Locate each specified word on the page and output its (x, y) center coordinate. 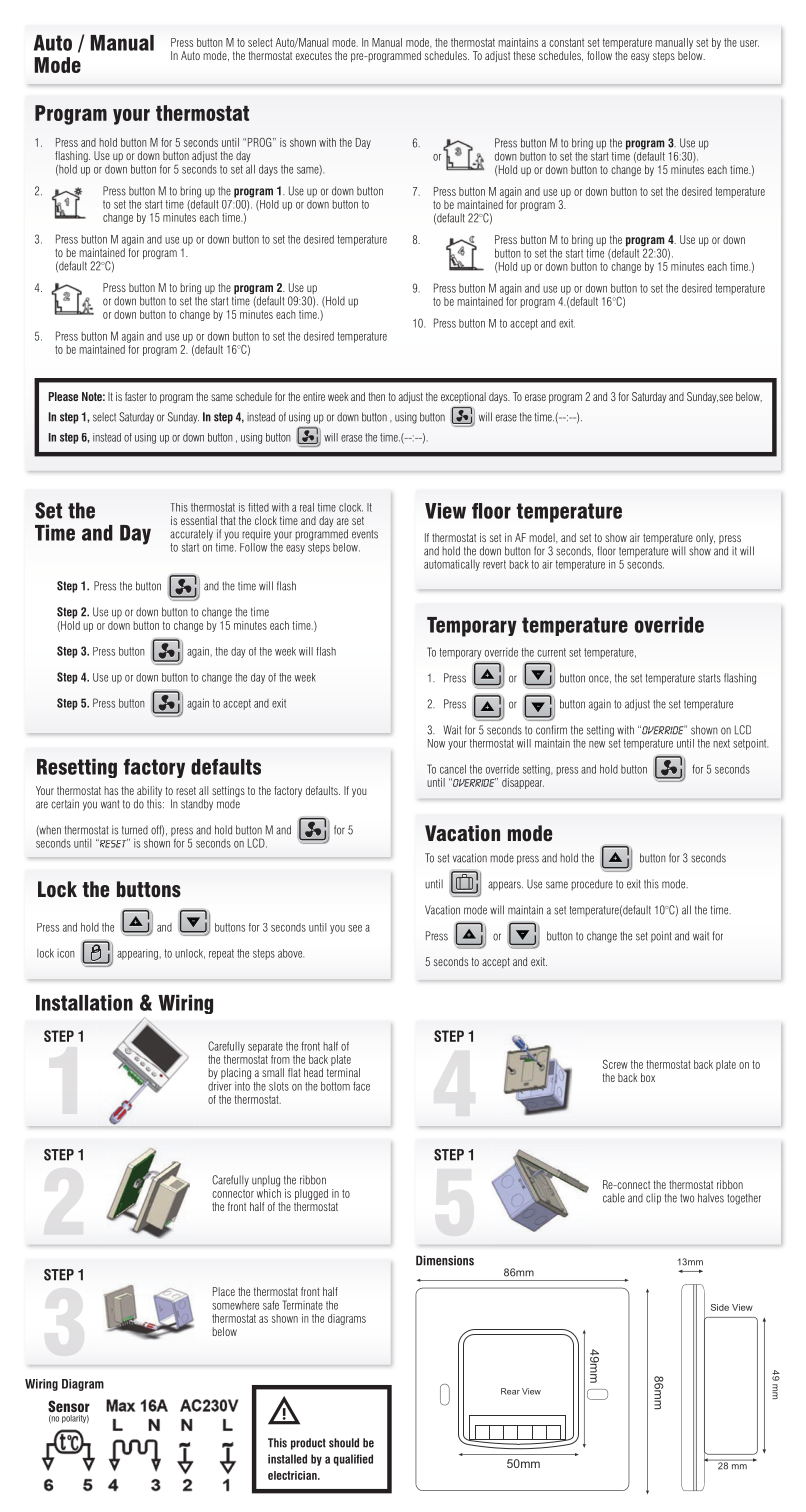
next (721, 743)
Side (720, 1307)
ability (149, 793)
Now (436, 743)
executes (314, 56)
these (524, 55)
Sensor (69, 1406)
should (344, 1443)
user (749, 43)
